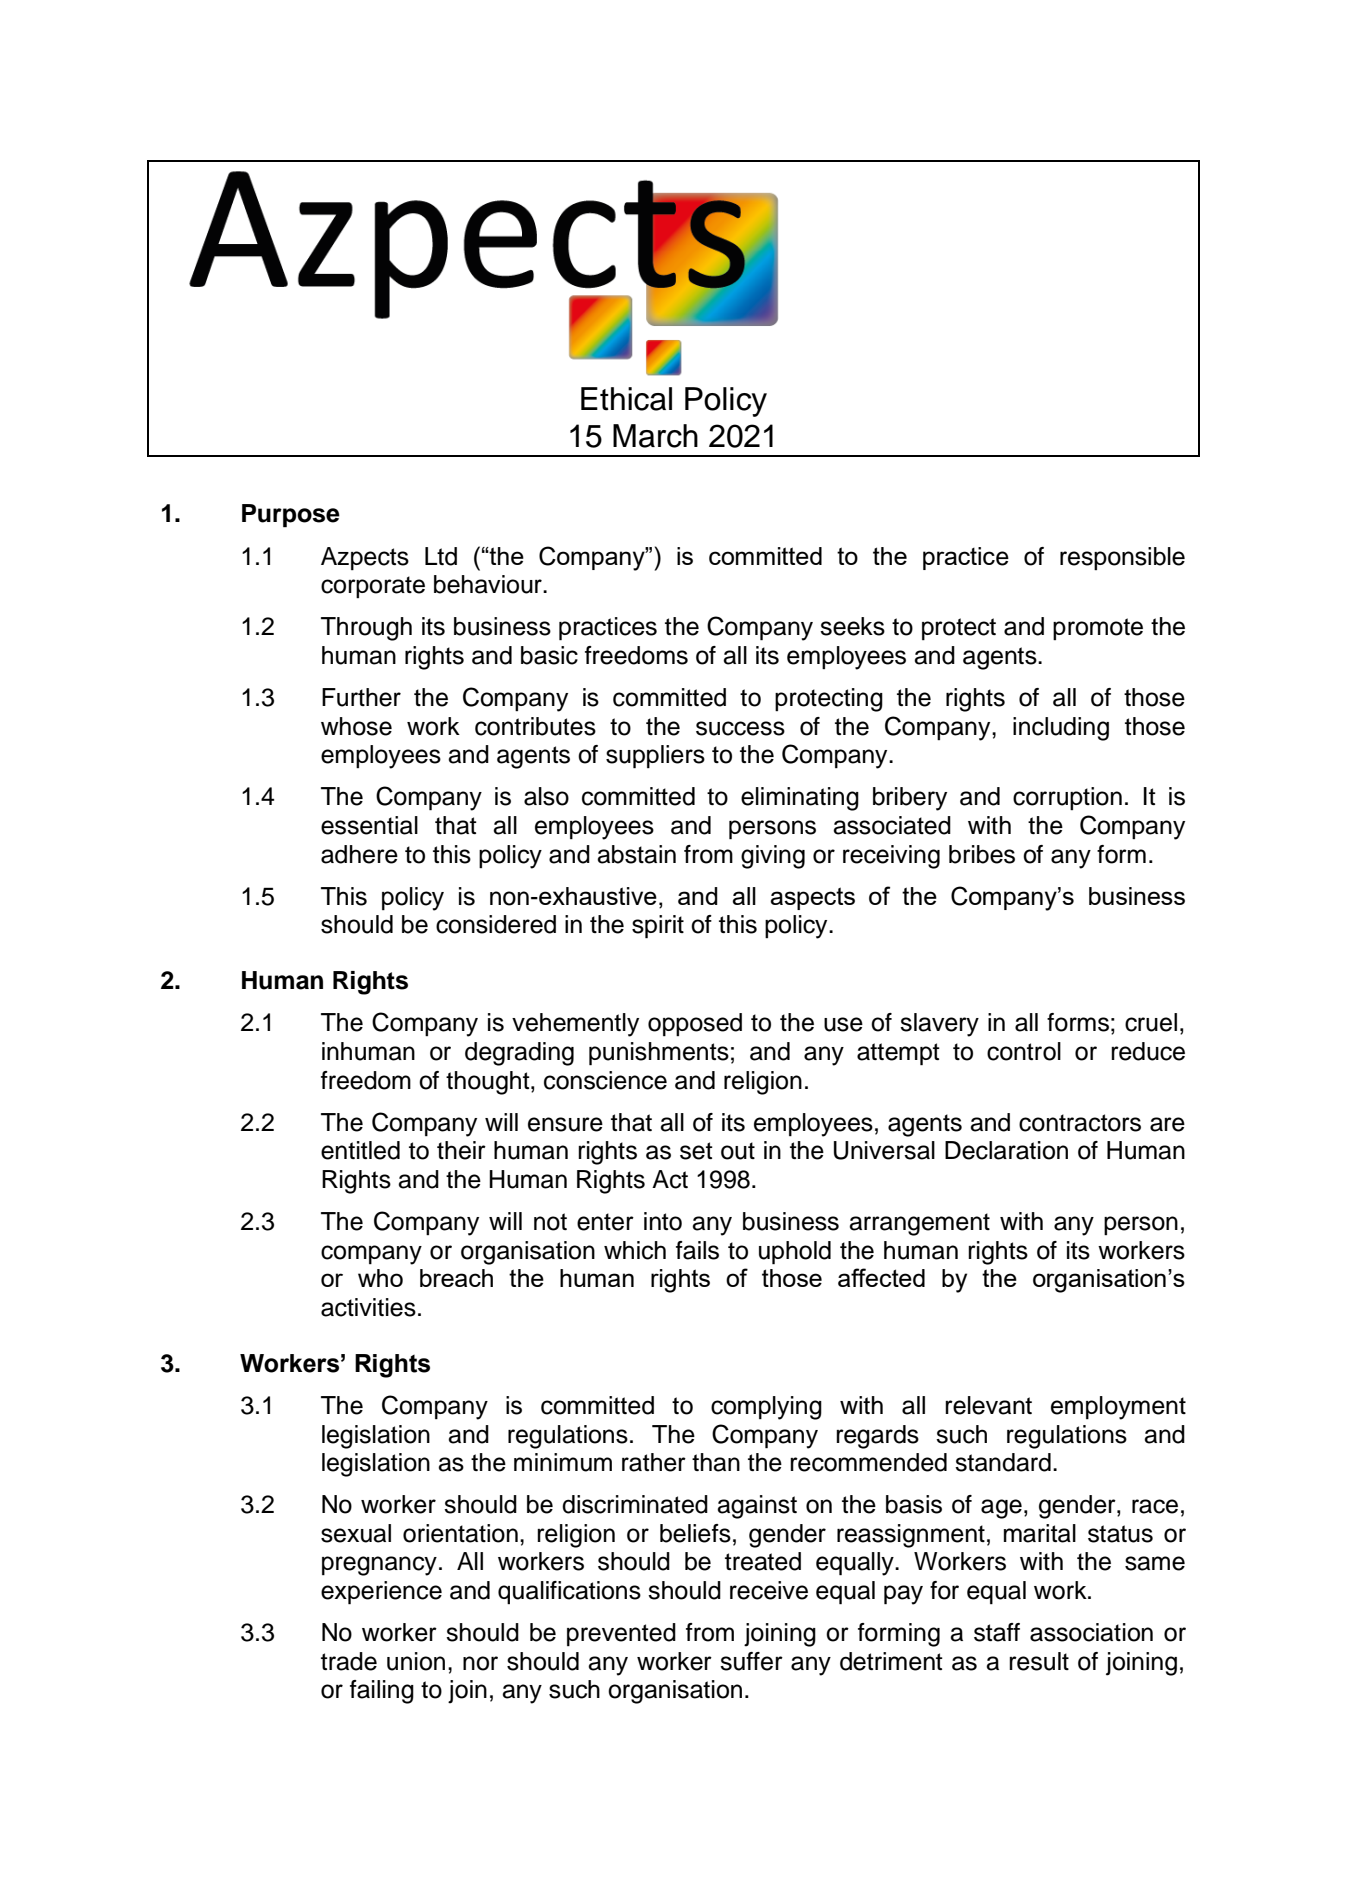 The height and width of the screenshot is (1903, 1346). What do you see at coordinates (766, 1408) in the screenshot?
I see `complying` at bounding box center [766, 1408].
